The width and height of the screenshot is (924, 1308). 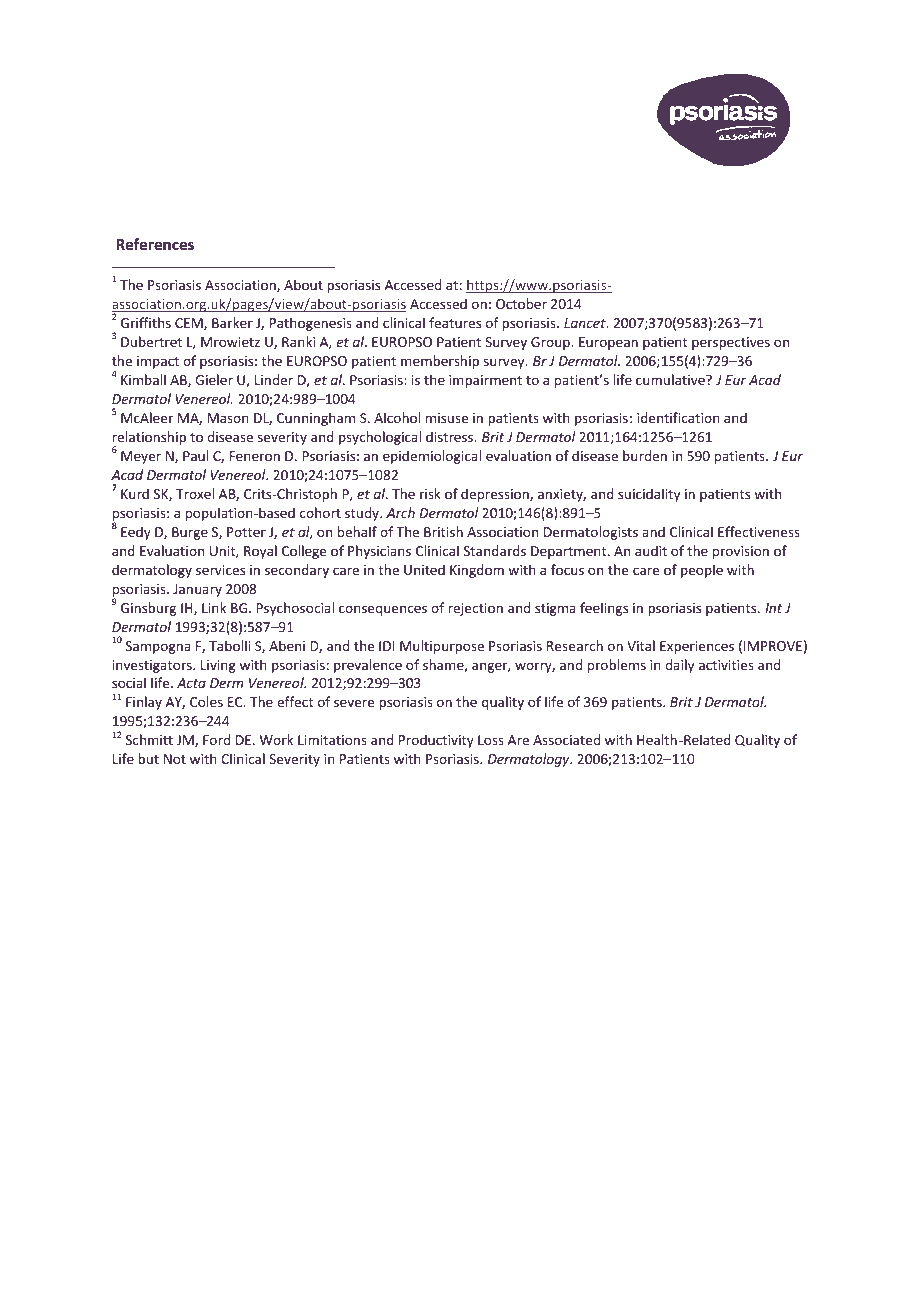 What do you see at coordinates (430, 493) in the screenshot?
I see `risk` at bounding box center [430, 493].
